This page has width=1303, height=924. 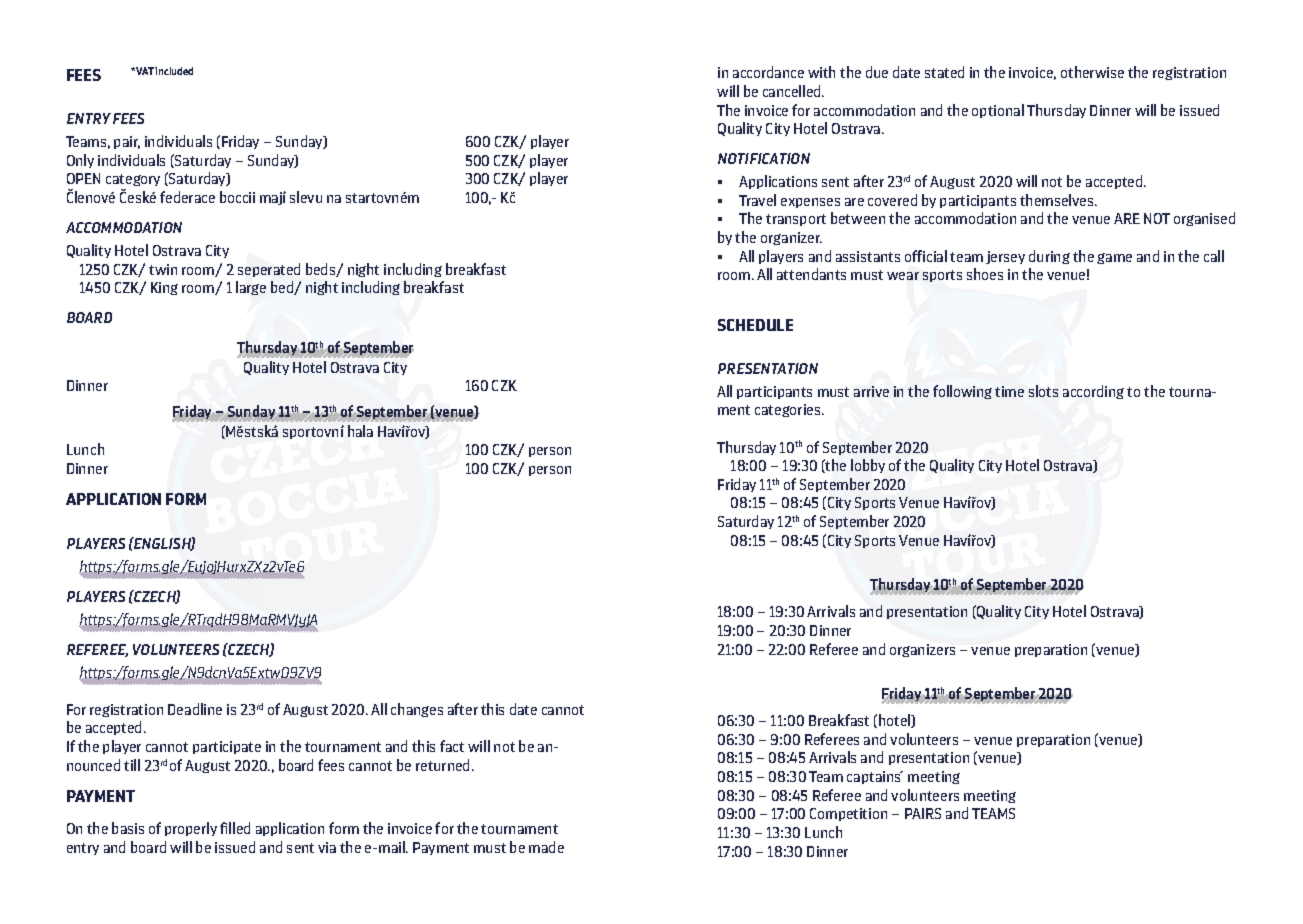 I want to click on according, so click(x=1093, y=392).
